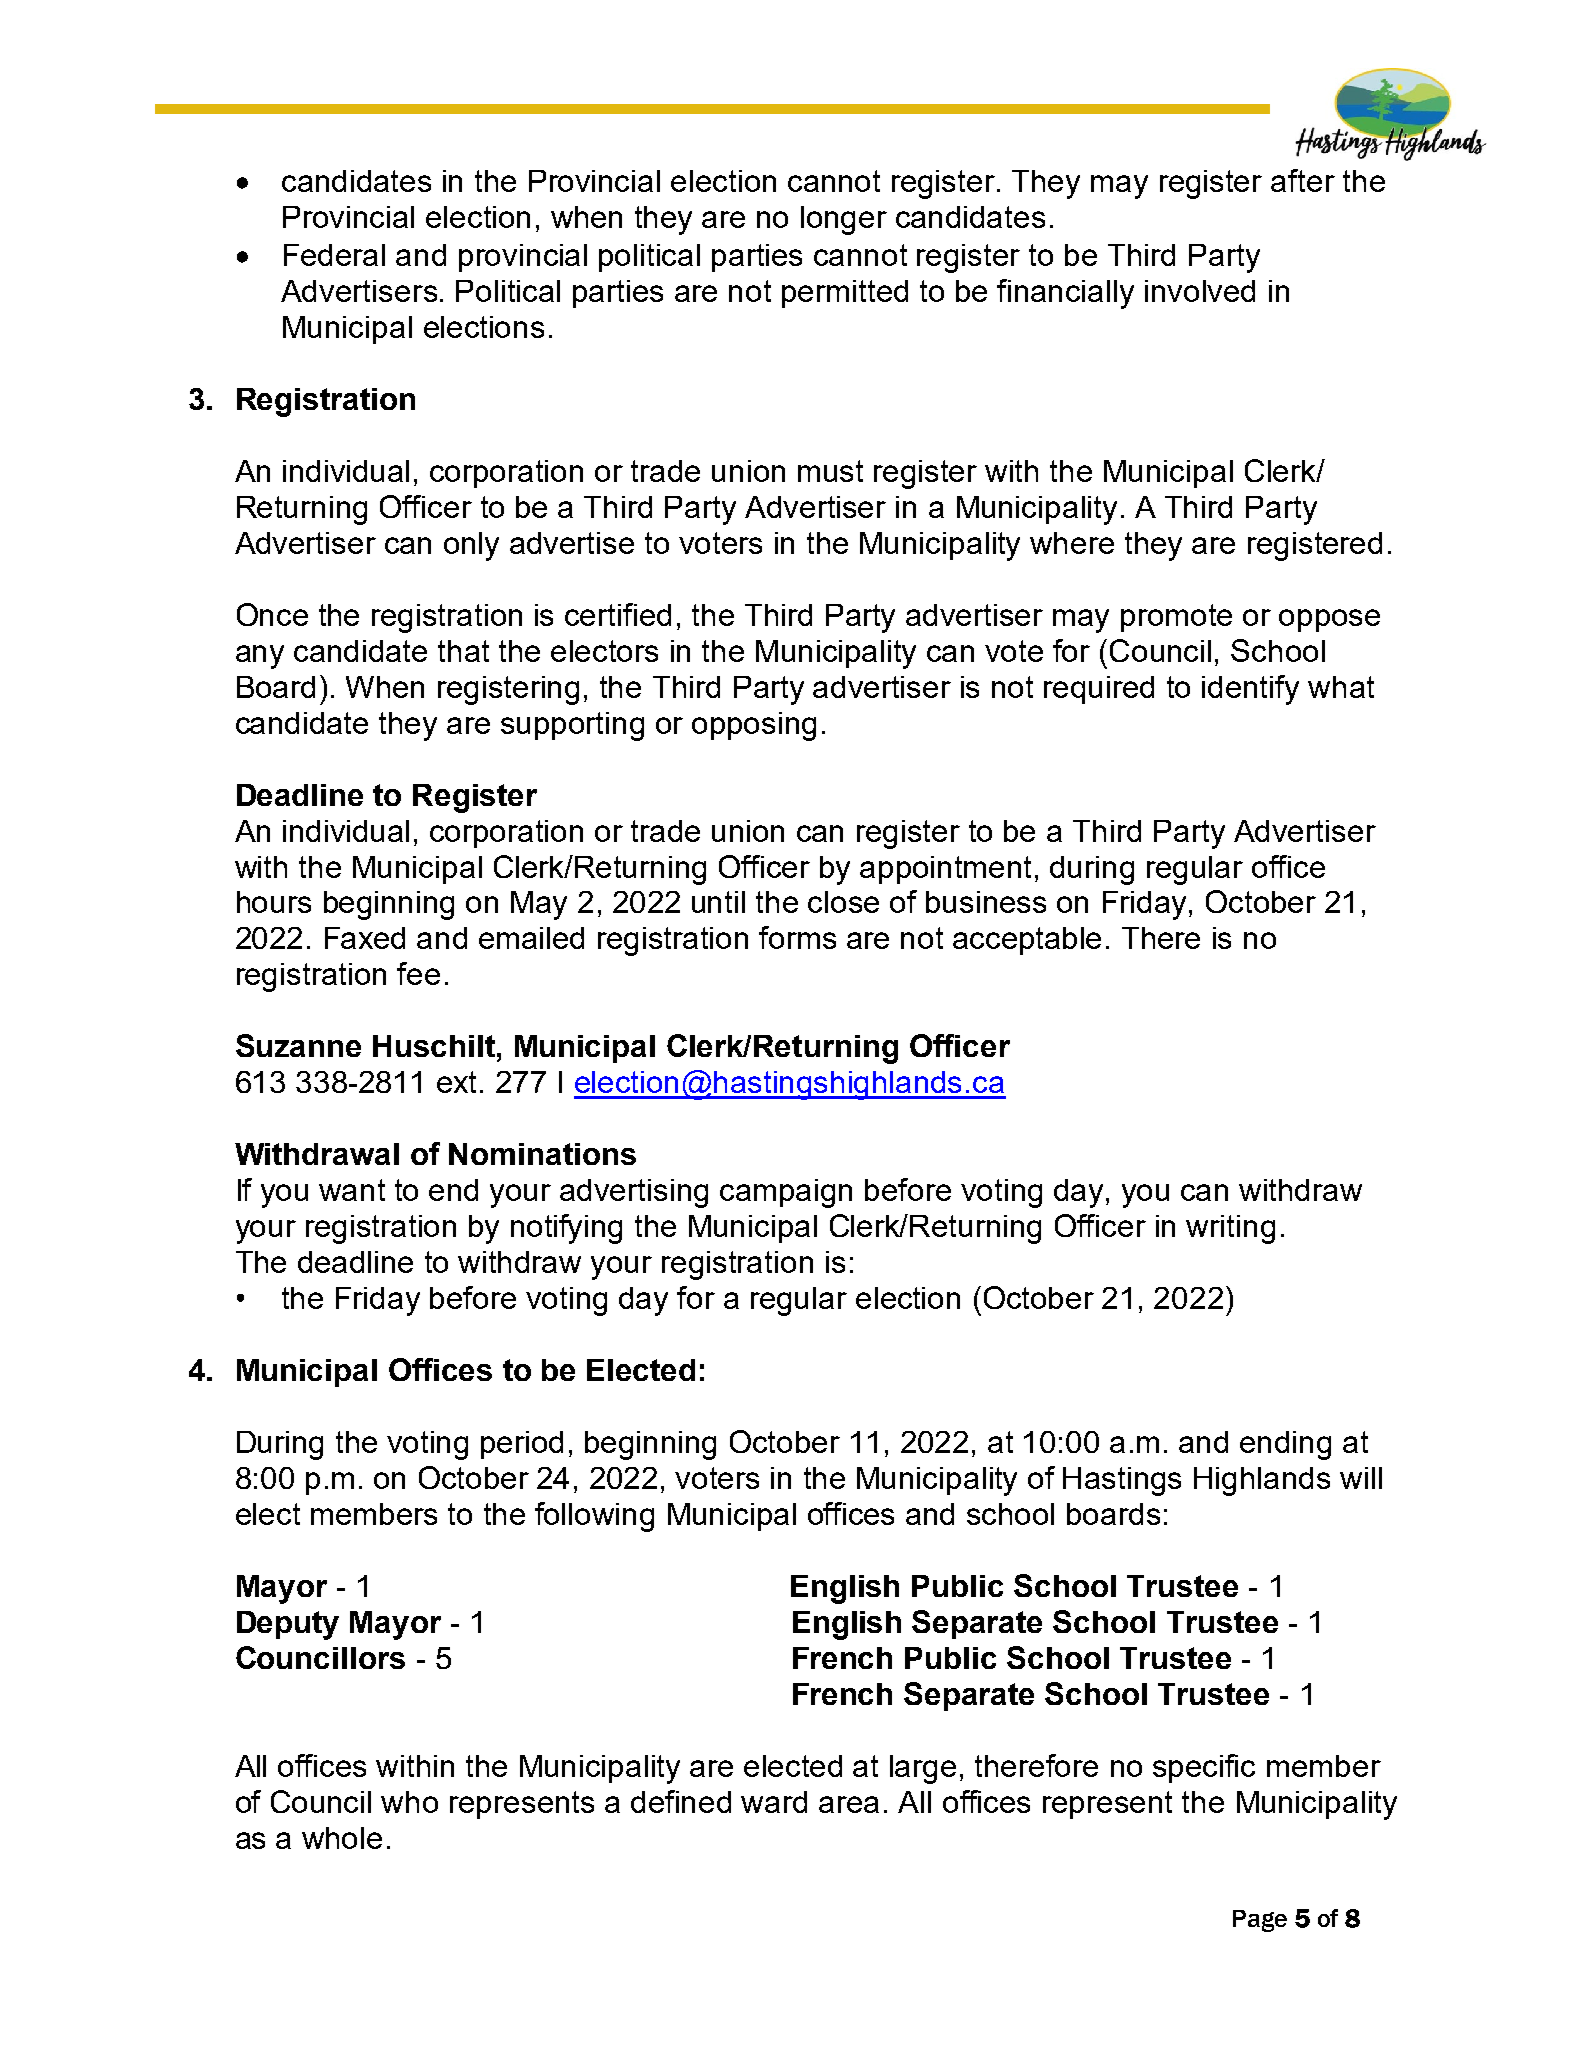 The image size is (1595, 2064). I want to click on involved, so click(1200, 291).
